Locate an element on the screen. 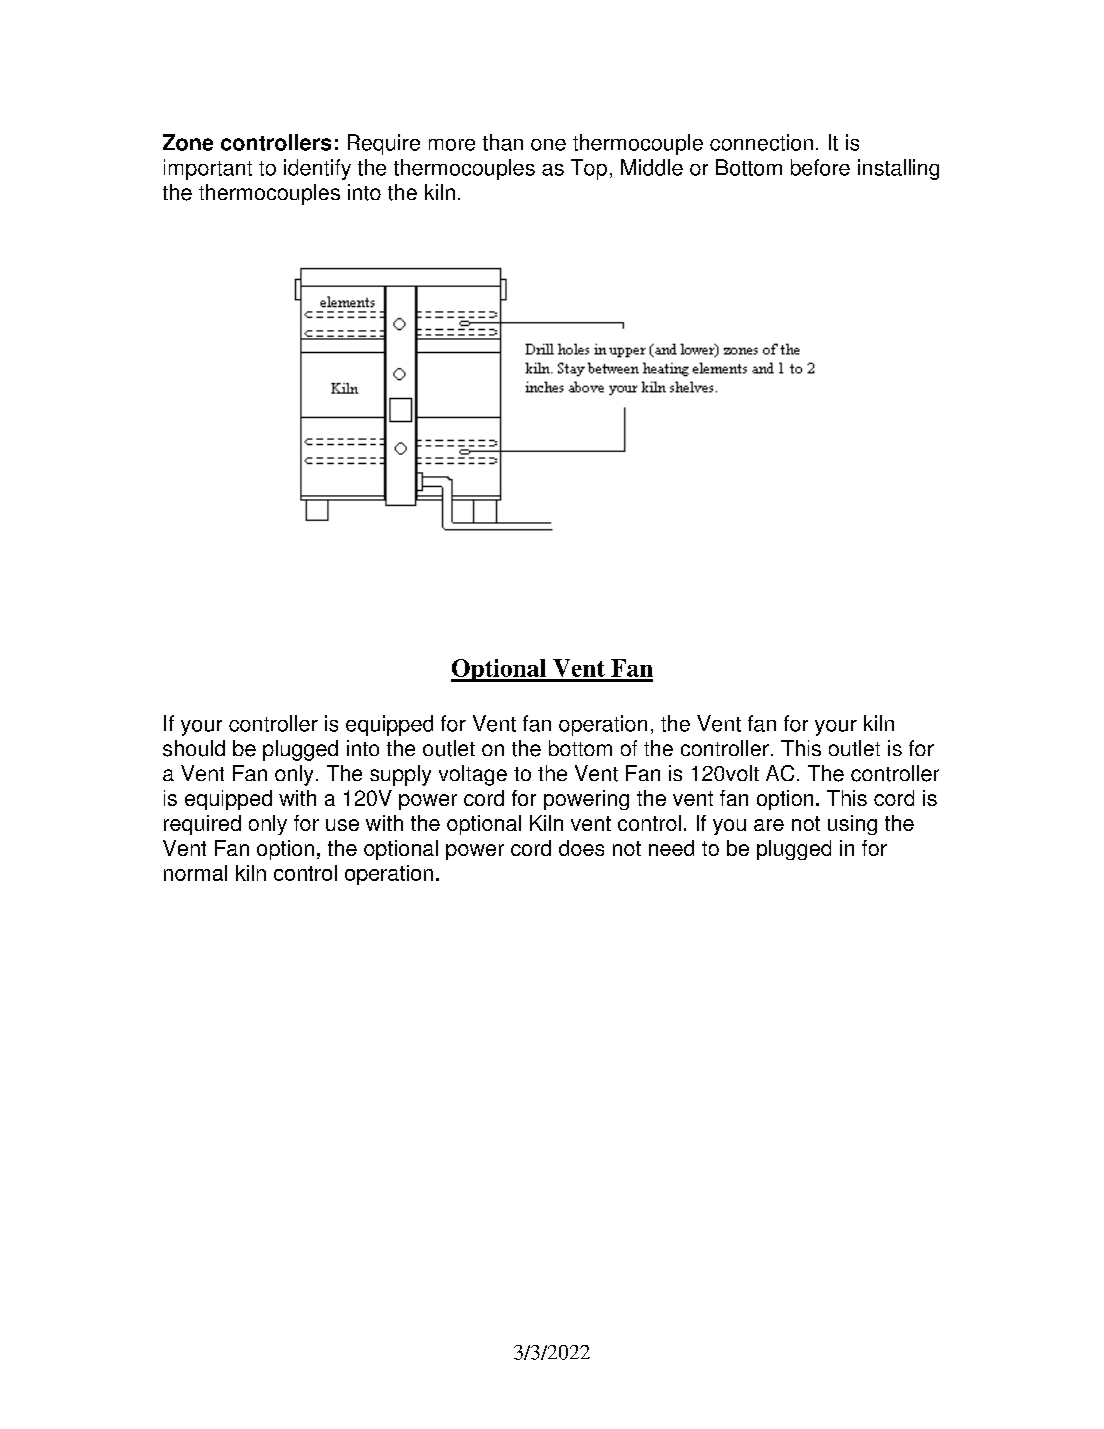 The width and height of the screenshot is (1104, 1429). should is located at coordinates (194, 748).
